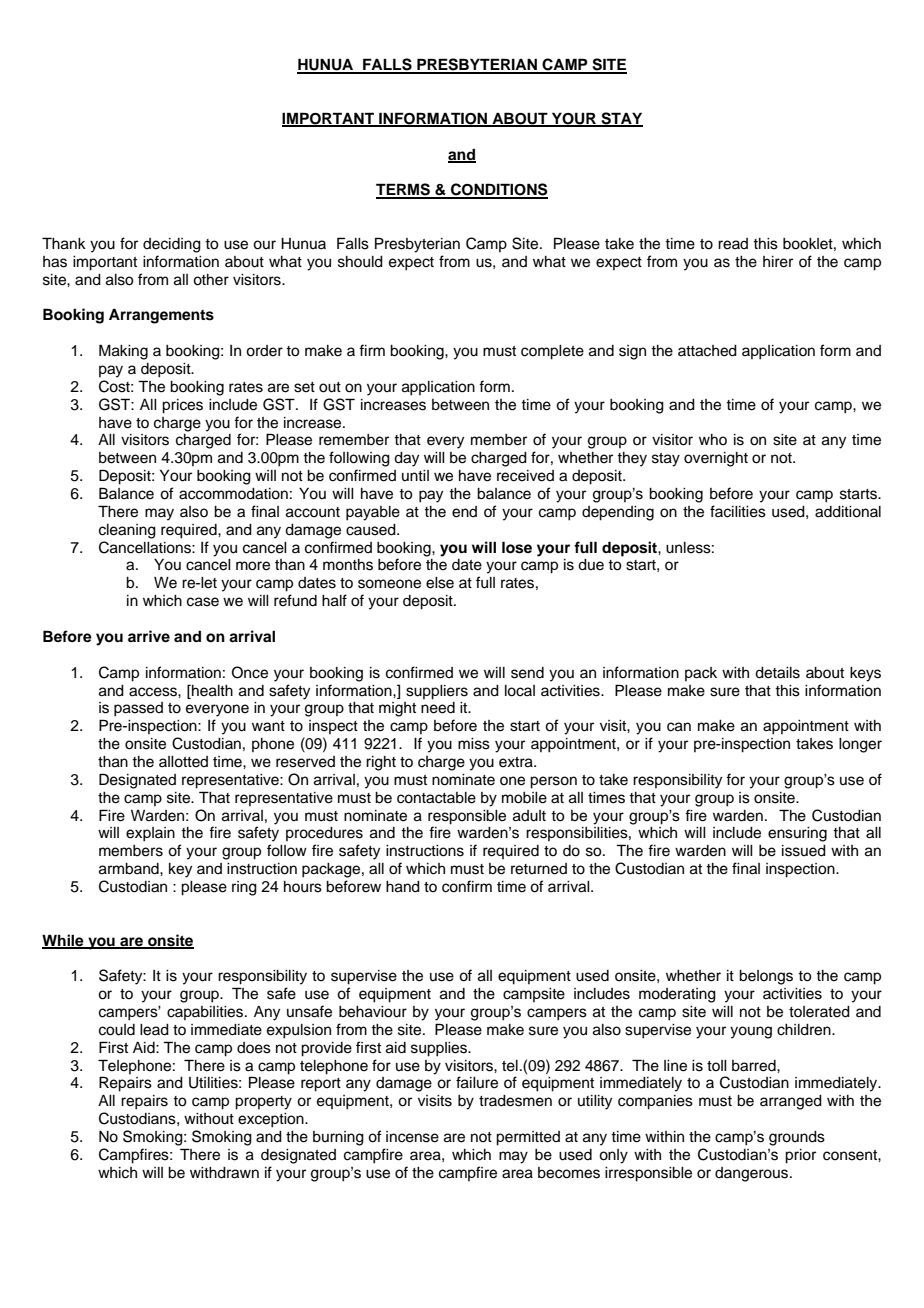  Describe the element at coordinates (172, 245) in the screenshot. I see `deciding` at that location.
